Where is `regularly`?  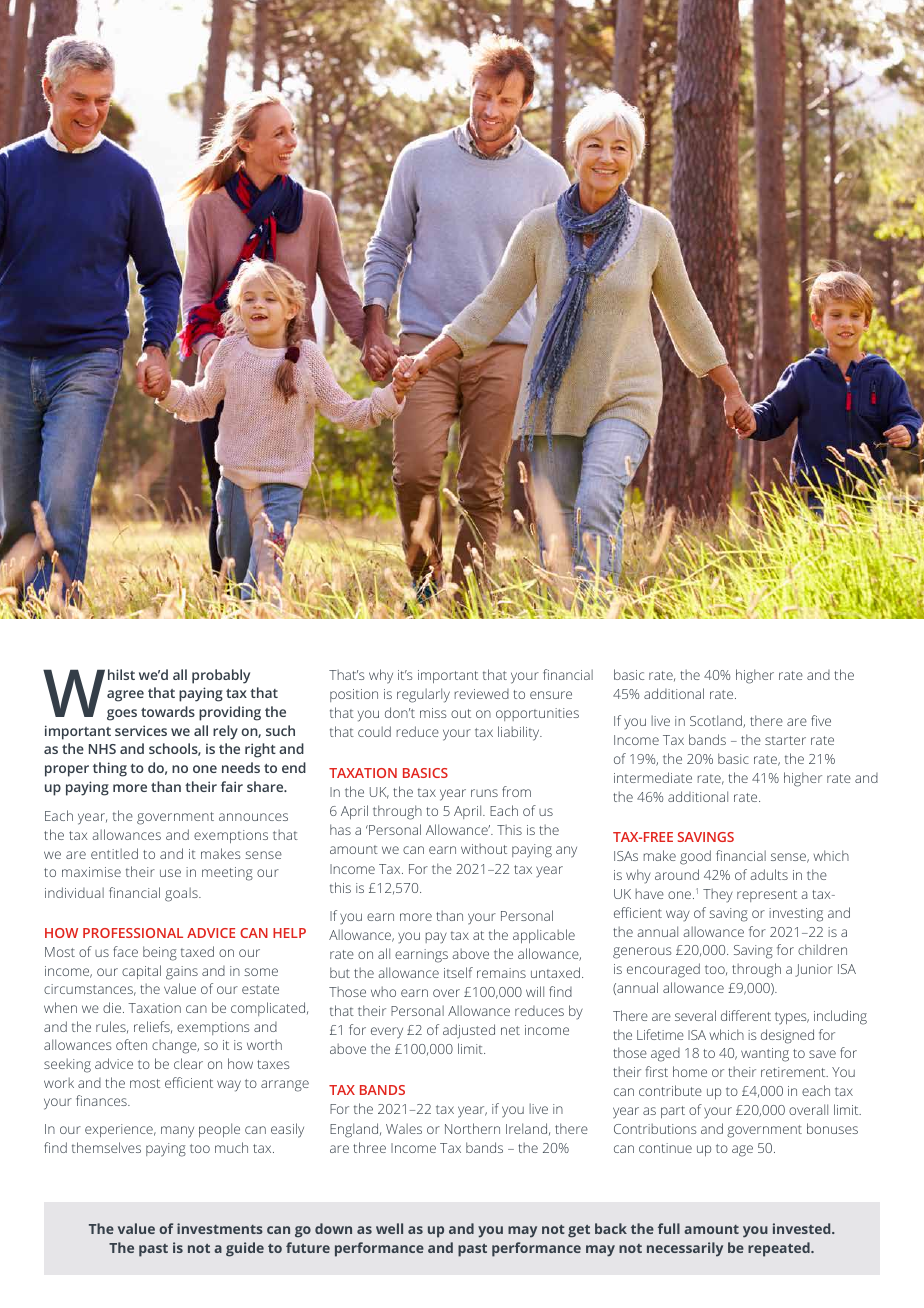 regularly is located at coordinates (423, 695).
